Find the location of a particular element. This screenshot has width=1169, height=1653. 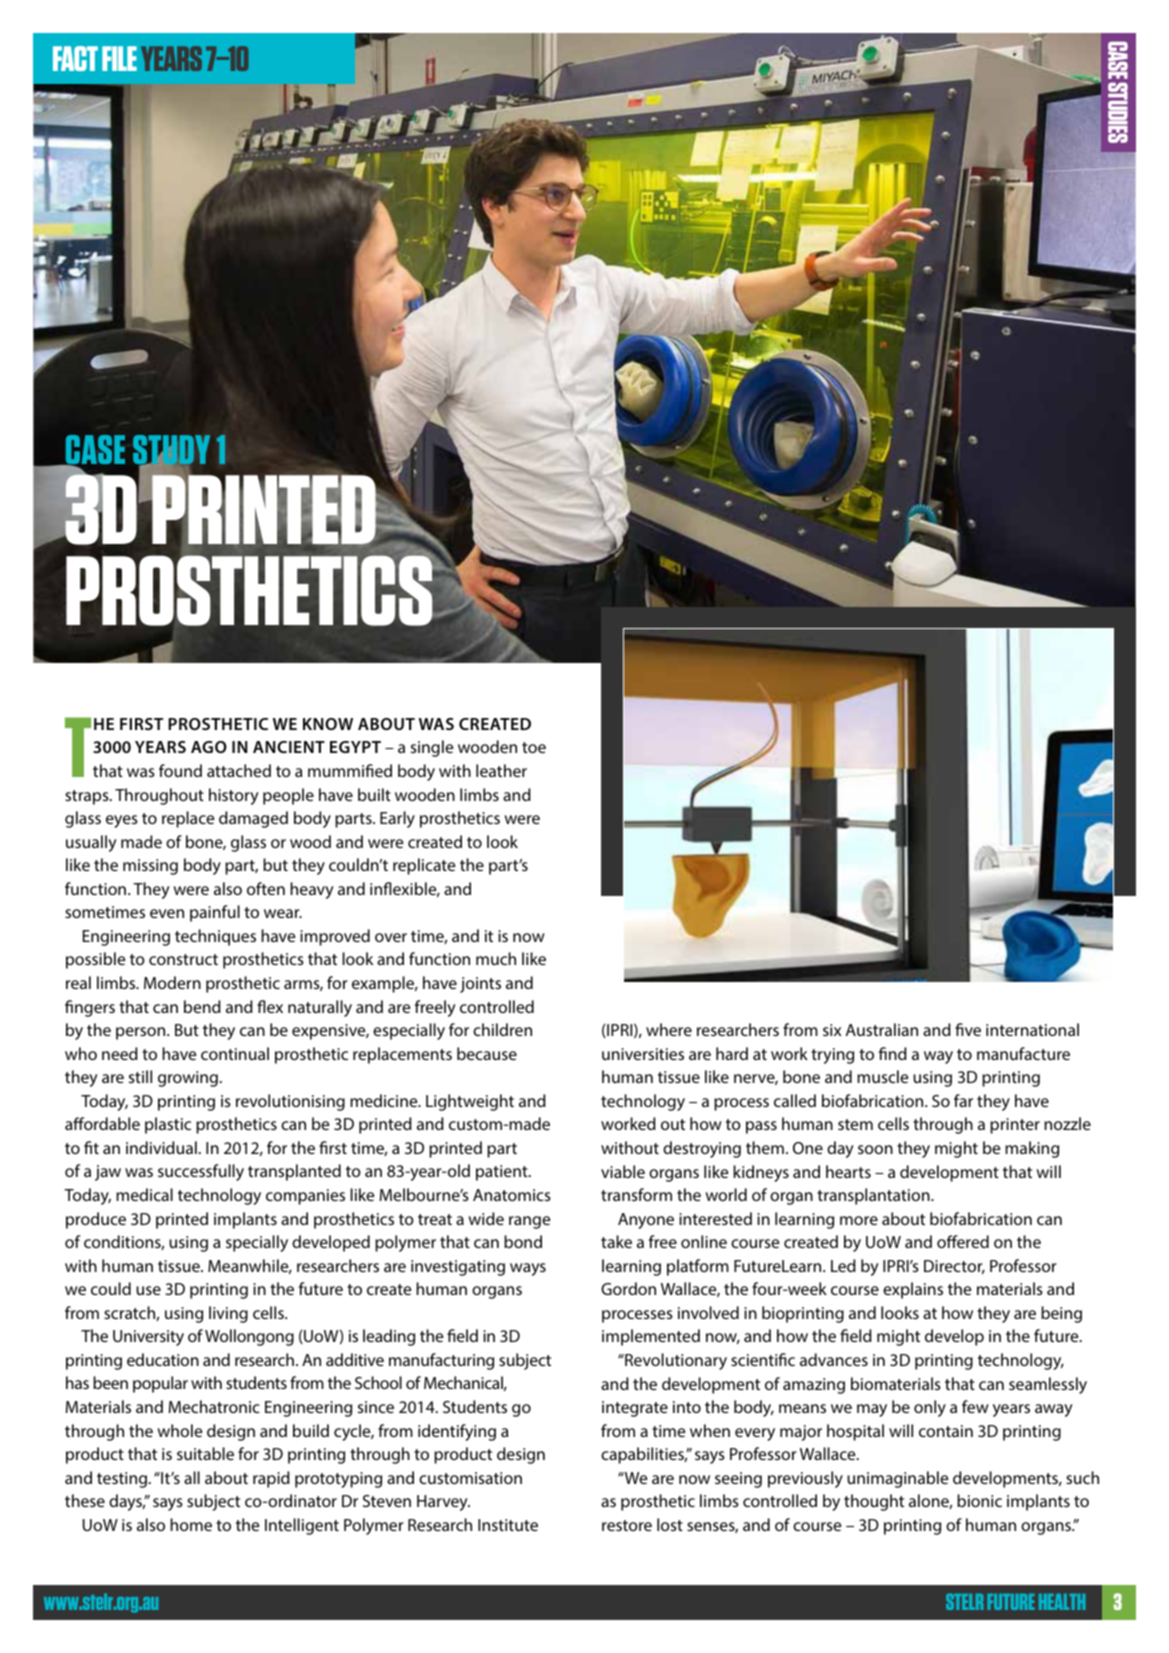

construct is located at coordinates (183, 959).
